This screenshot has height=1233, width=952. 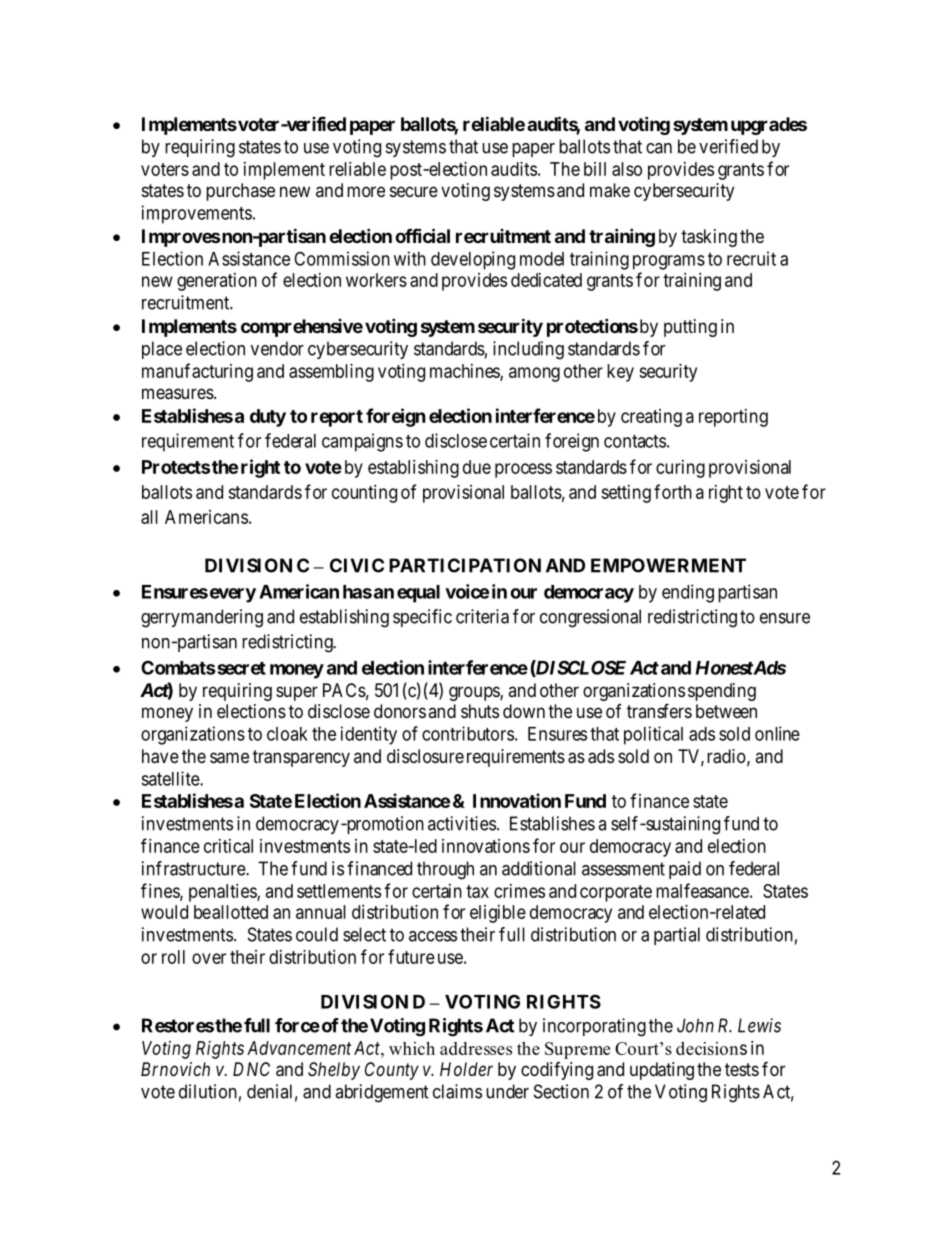 What do you see at coordinates (482, 616) in the screenshot?
I see `criteria` at bounding box center [482, 616].
